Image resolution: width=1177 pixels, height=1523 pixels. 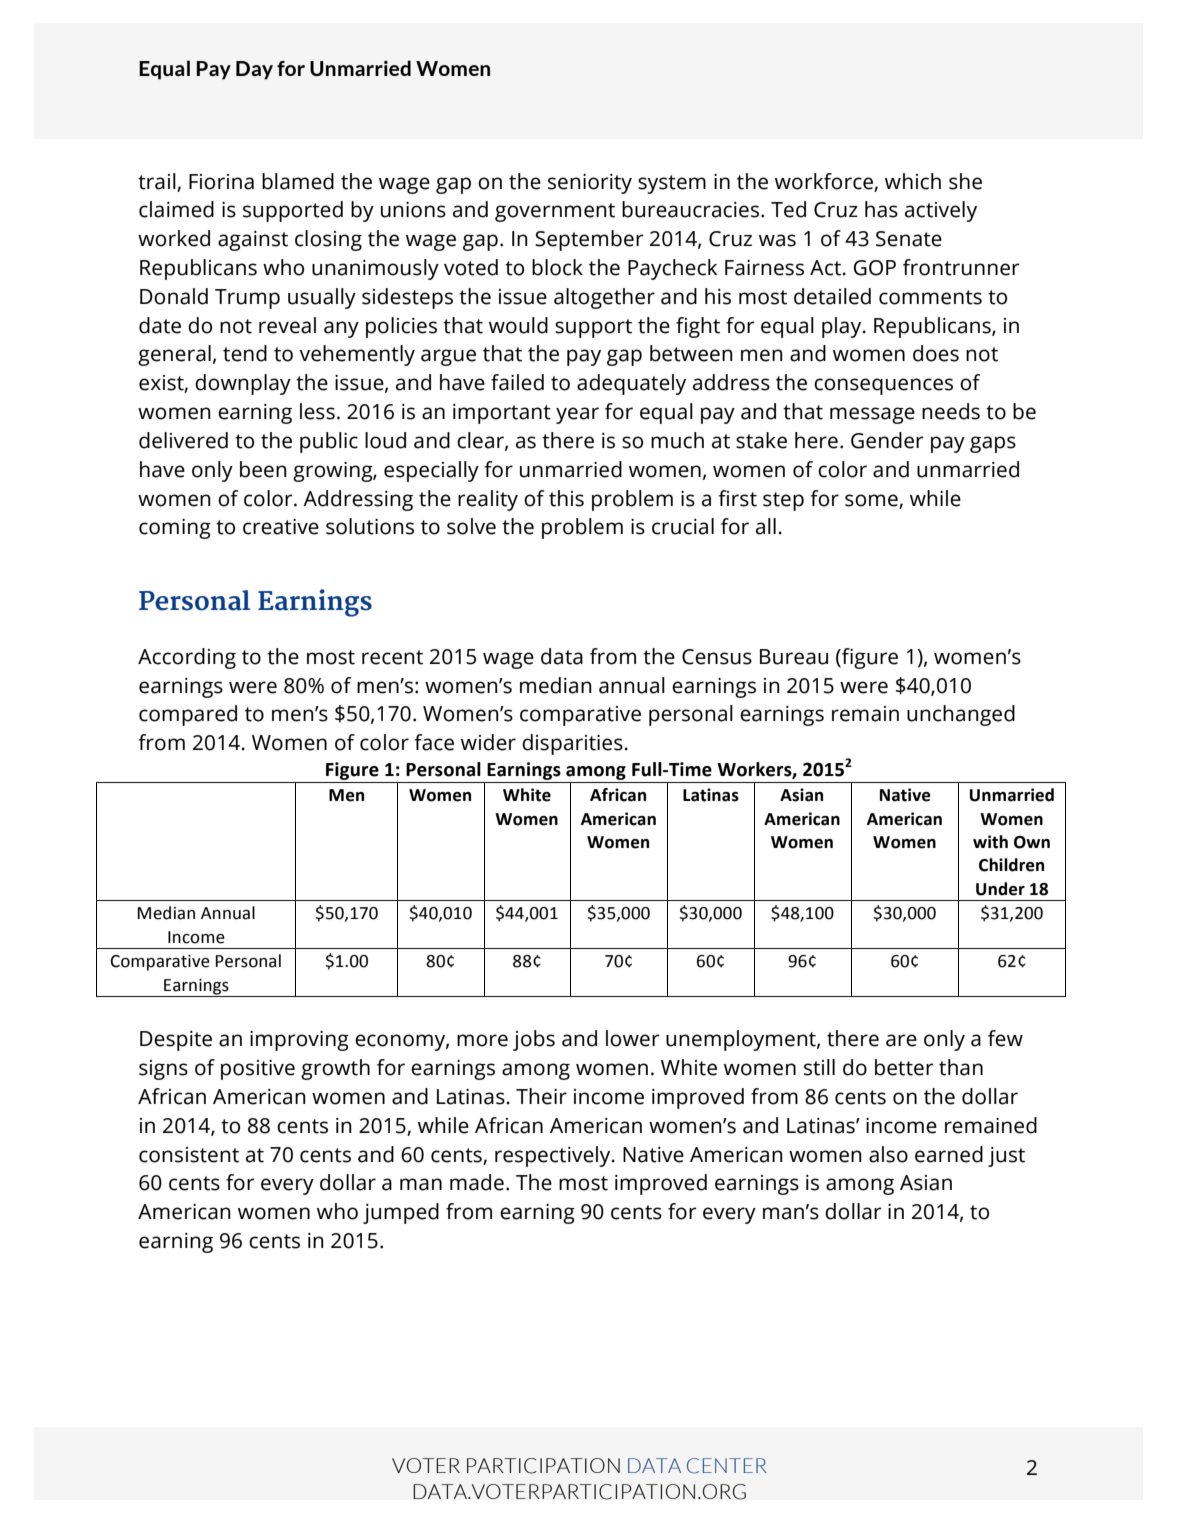 I want to click on disparities, so click(x=572, y=744).
